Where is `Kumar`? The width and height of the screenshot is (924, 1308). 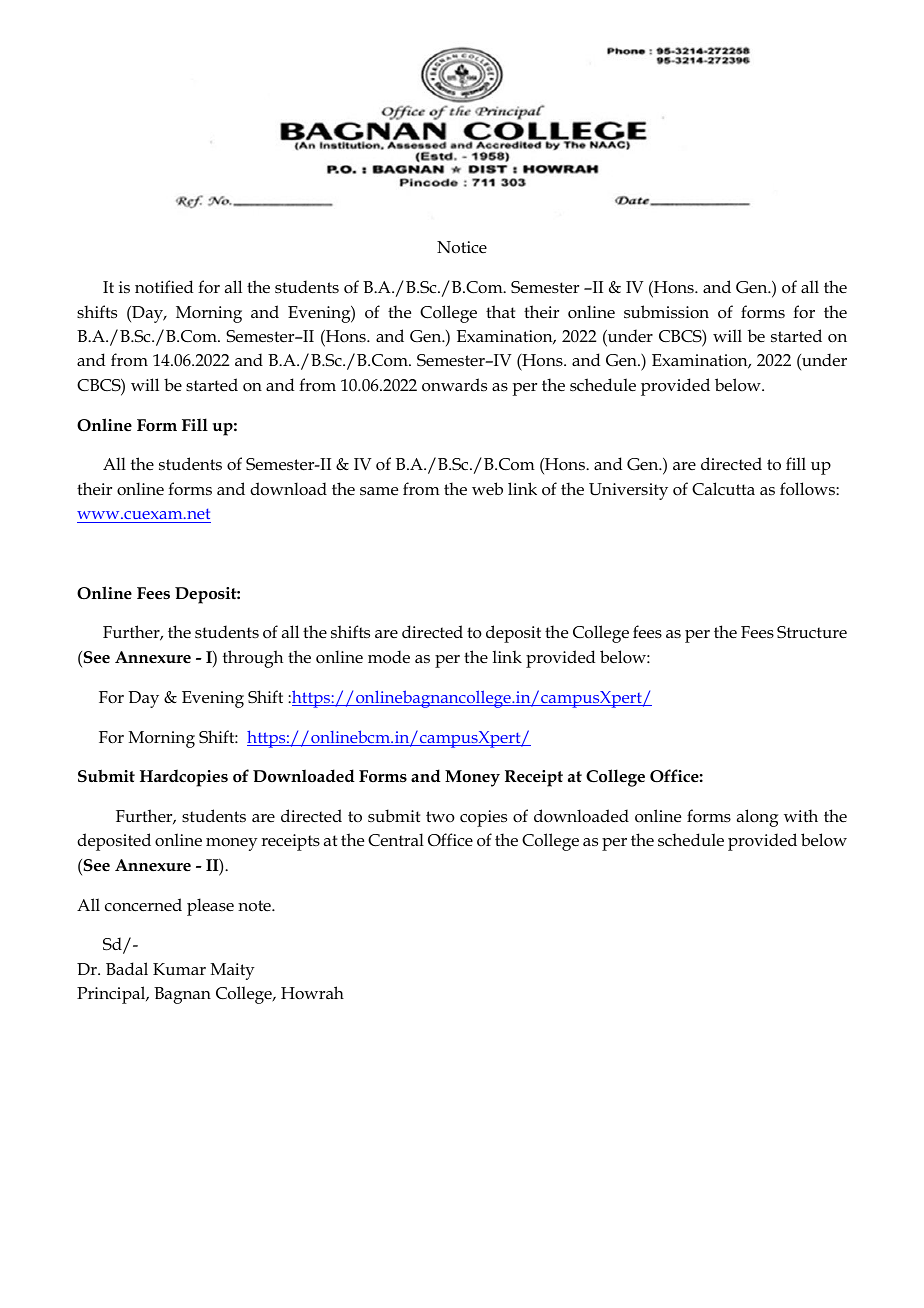 Kumar is located at coordinates (179, 969).
